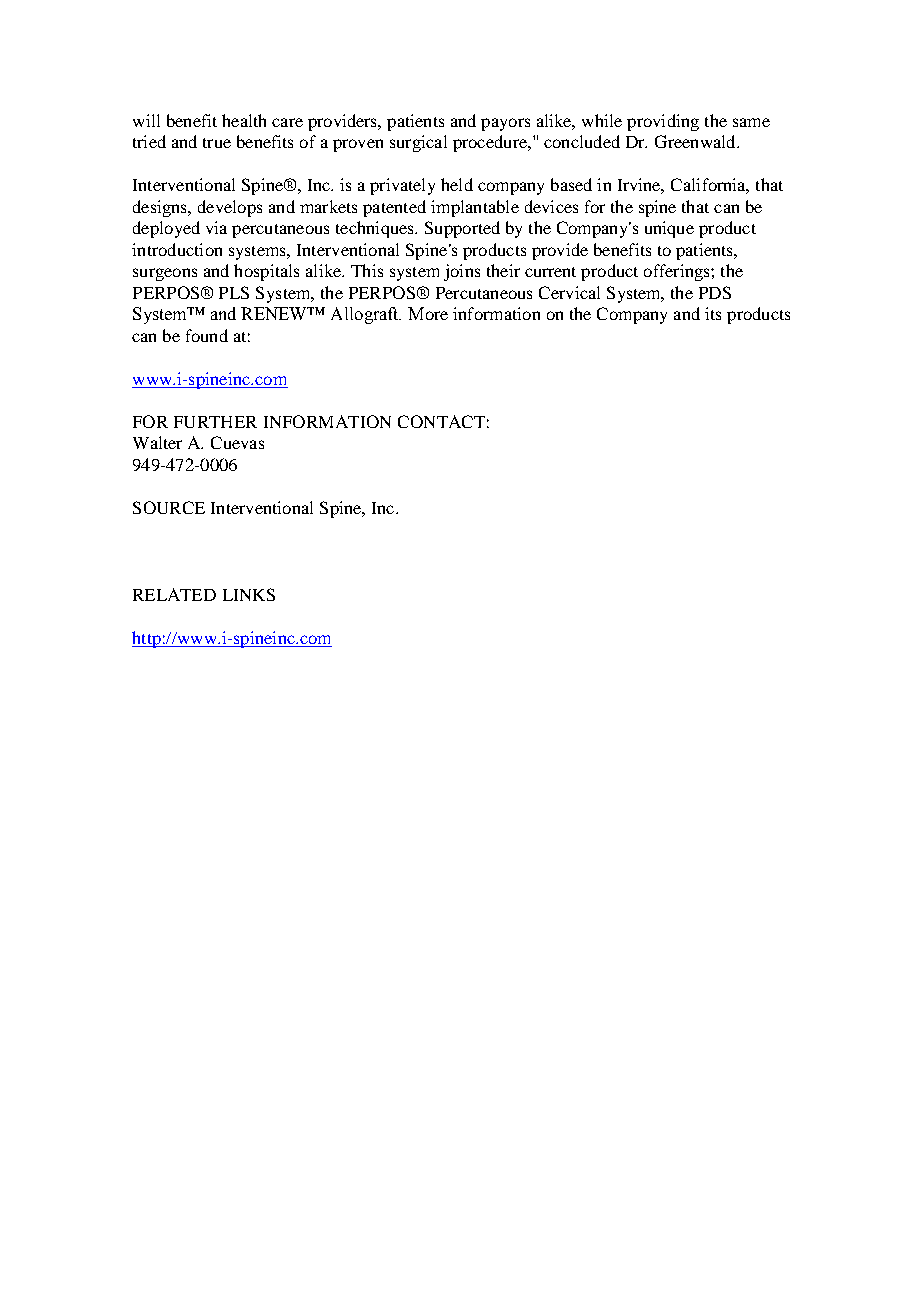  What do you see at coordinates (418, 143) in the image?
I see `surgical` at bounding box center [418, 143].
